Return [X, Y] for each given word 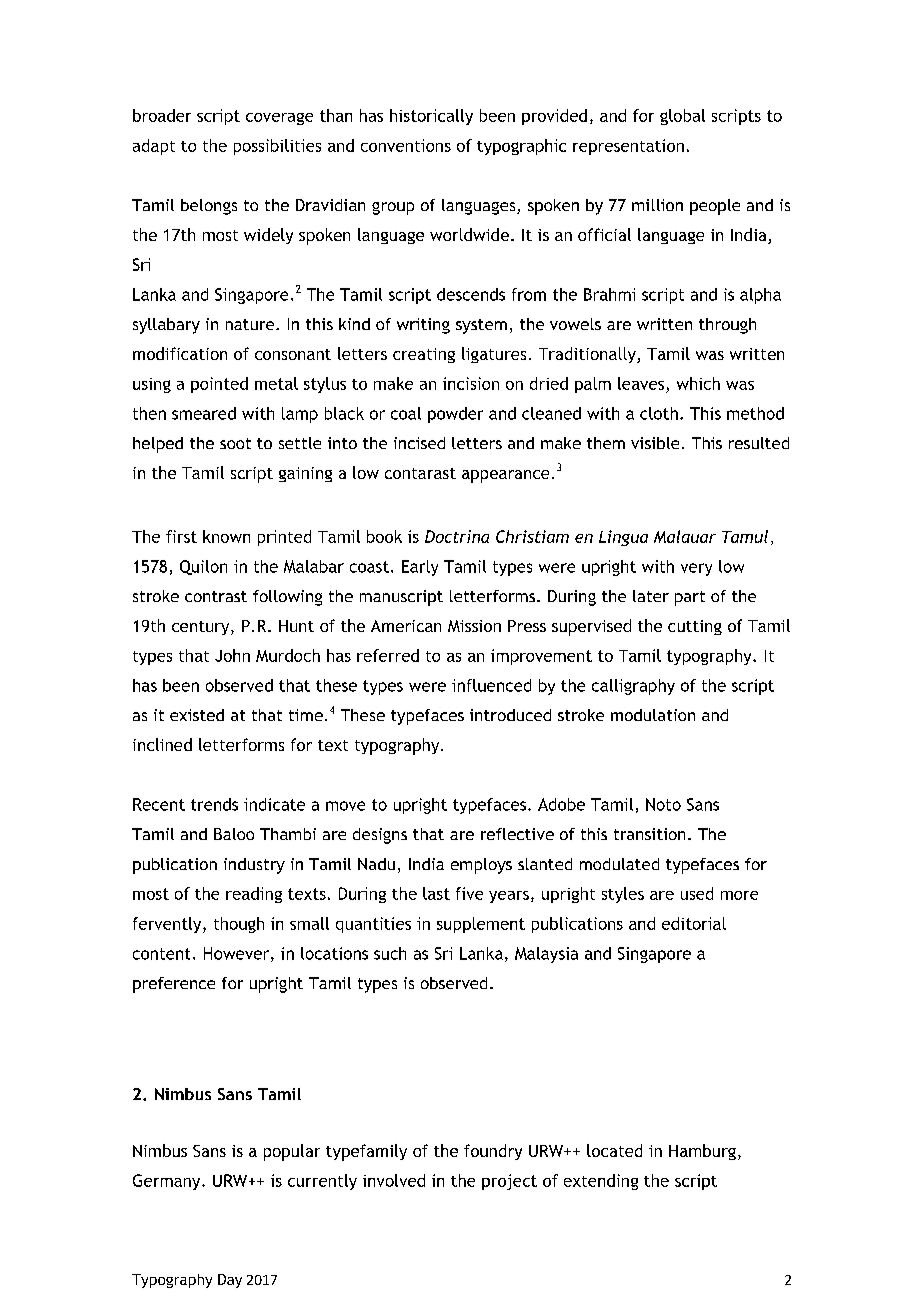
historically [431, 117]
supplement [481, 925]
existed [197, 715]
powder [455, 415]
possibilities [277, 147]
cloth [659, 413]
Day [230, 1281]
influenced [491, 685]
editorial [694, 923]
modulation [653, 715]
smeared [204, 413]
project [509, 1182]
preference [174, 985]
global [682, 117]
